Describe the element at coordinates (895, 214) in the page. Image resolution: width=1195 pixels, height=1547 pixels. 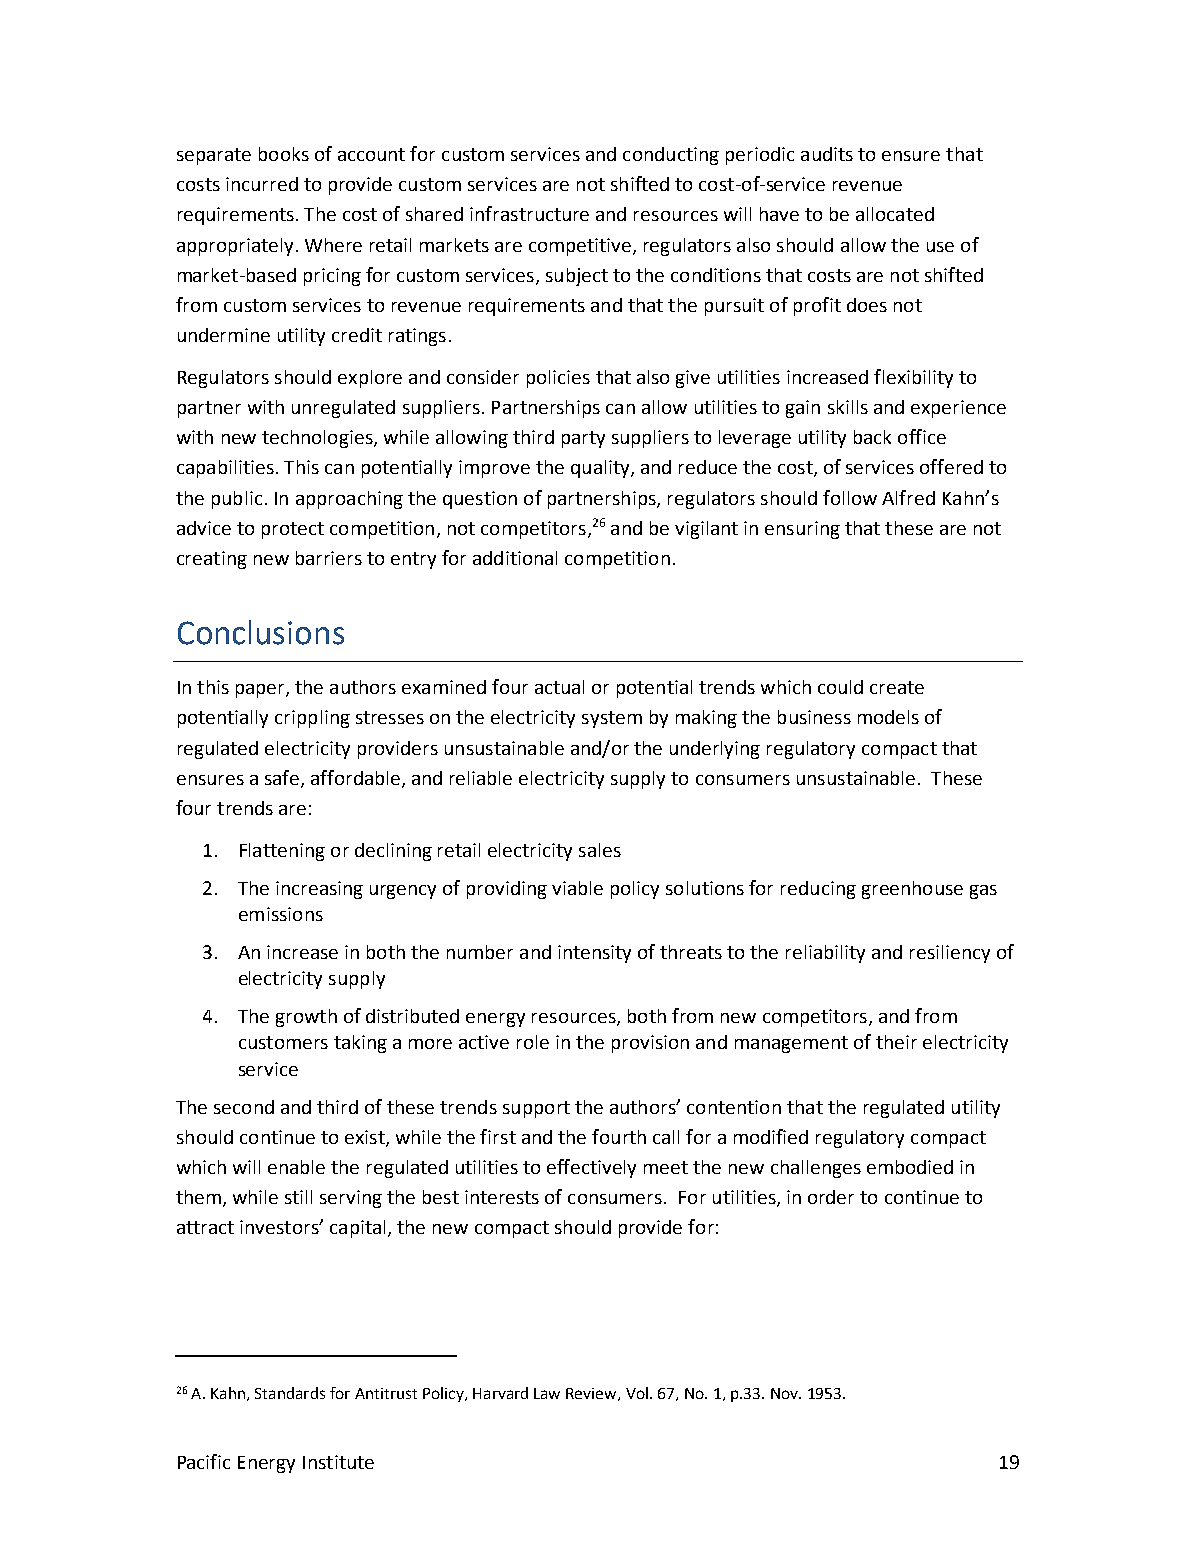
I see `allocated` at that location.
